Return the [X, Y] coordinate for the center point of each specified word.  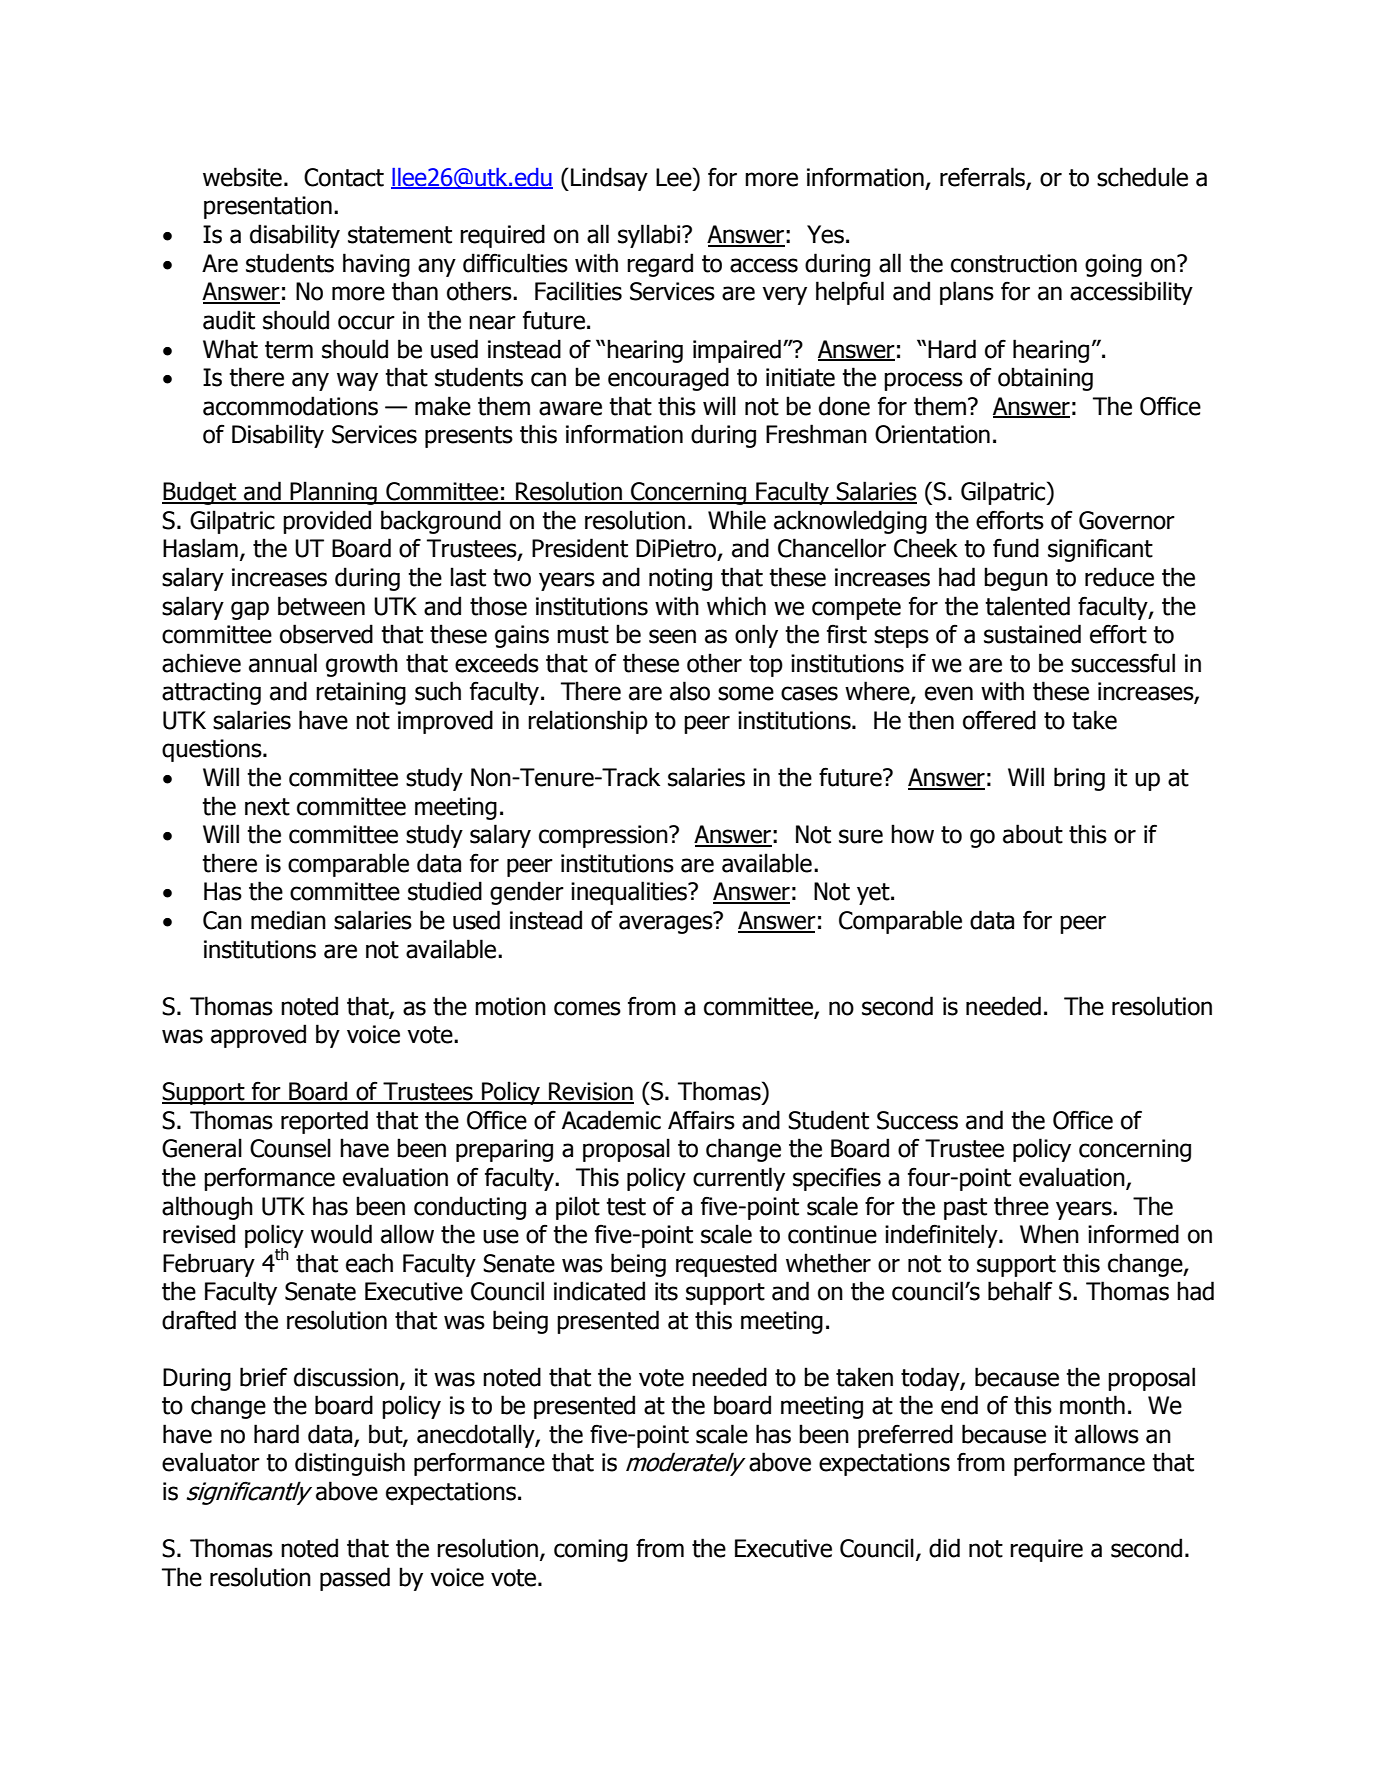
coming [591, 1550]
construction [1014, 263]
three [1021, 1206]
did [944, 1548]
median [288, 920]
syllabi [650, 236]
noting [680, 579]
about [1033, 834]
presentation [268, 207]
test [626, 1207]
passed [355, 1579]
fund [1016, 548]
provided [327, 522]
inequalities [630, 893]
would [341, 1234]
